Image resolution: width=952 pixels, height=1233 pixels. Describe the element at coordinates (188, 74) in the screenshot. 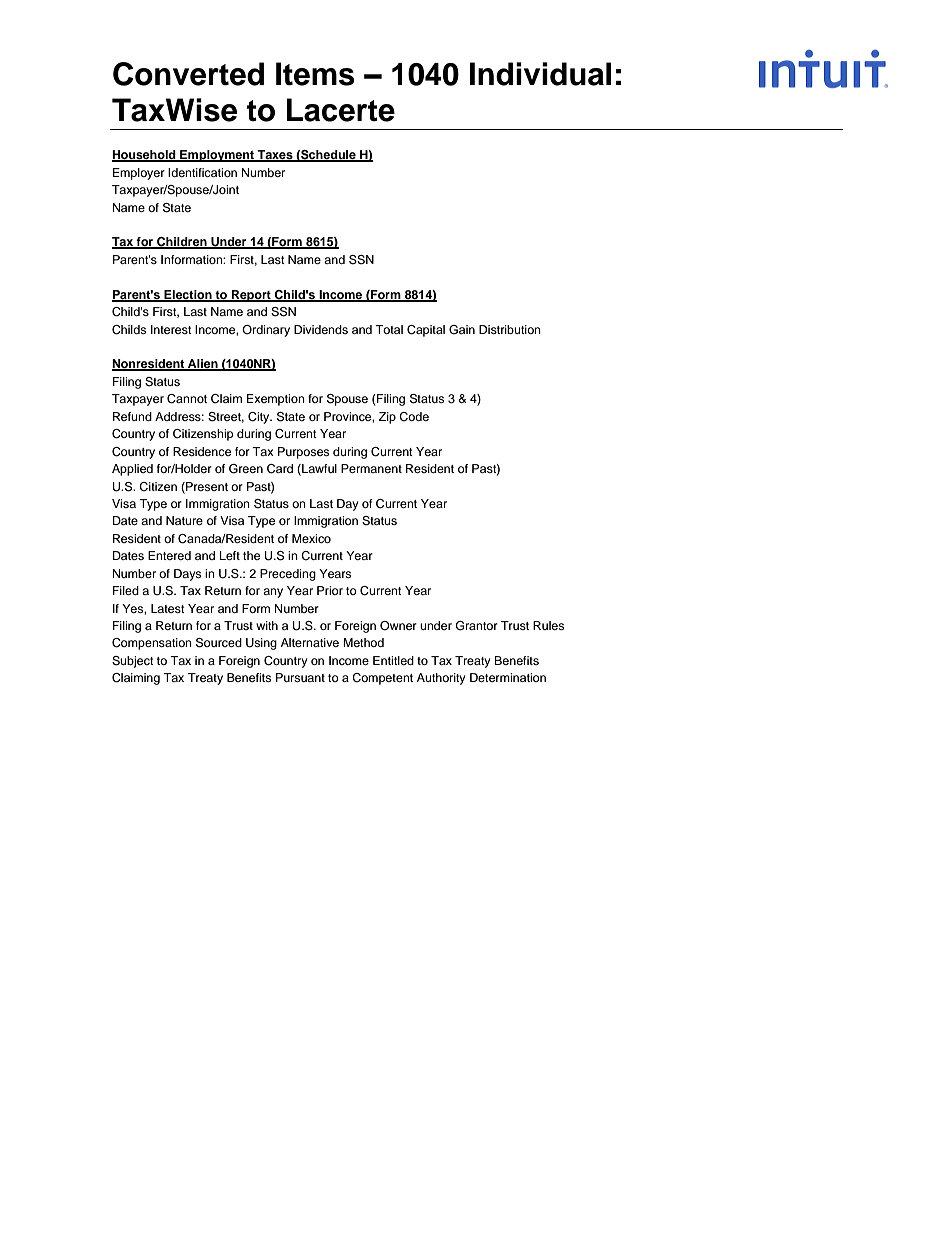

I see `Converted` at that location.
